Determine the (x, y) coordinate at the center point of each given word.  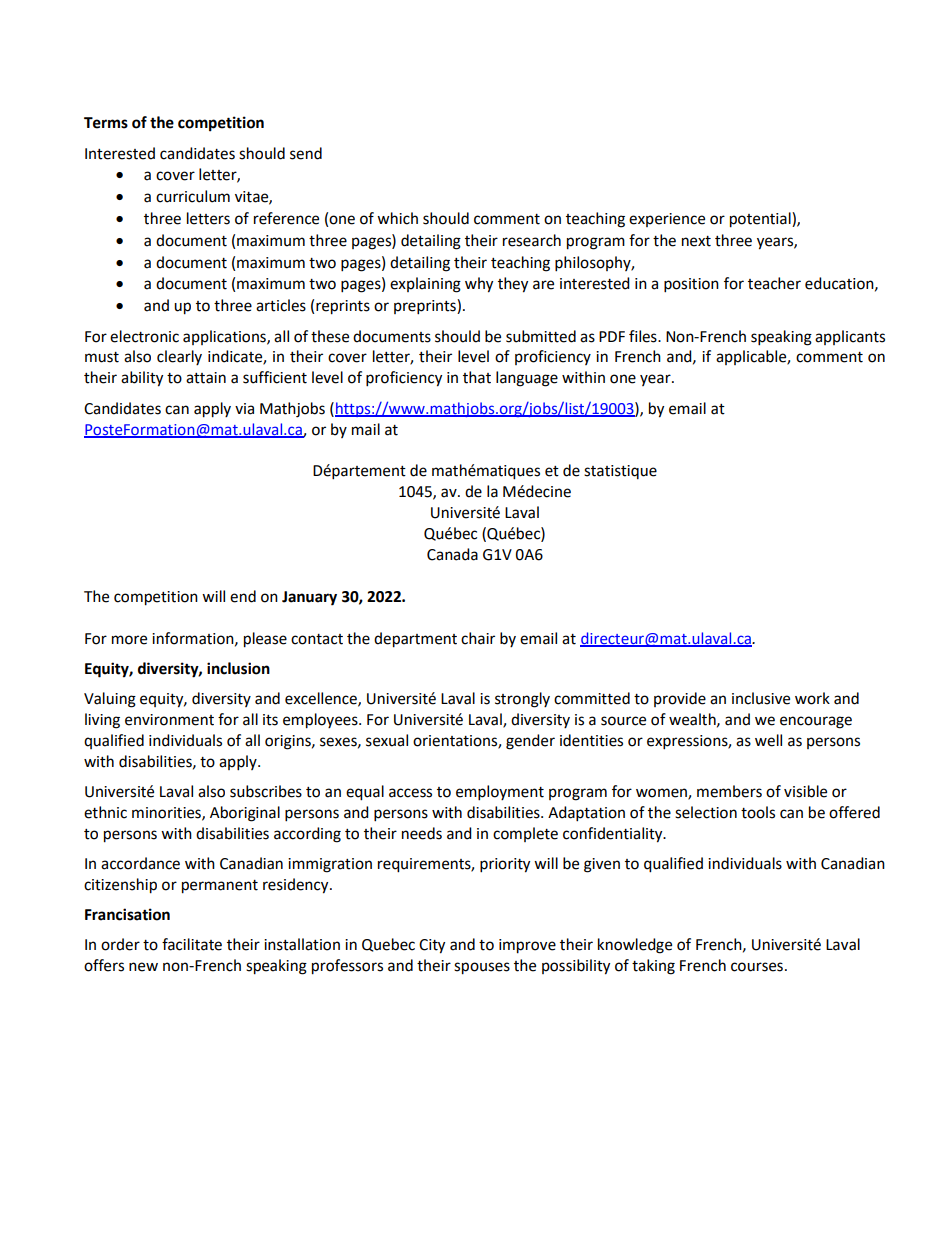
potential (761, 220)
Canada (452, 554)
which (397, 218)
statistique (620, 472)
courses (757, 967)
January (309, 598)
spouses (482, 968)
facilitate (192, 944)
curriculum (193, 196)
